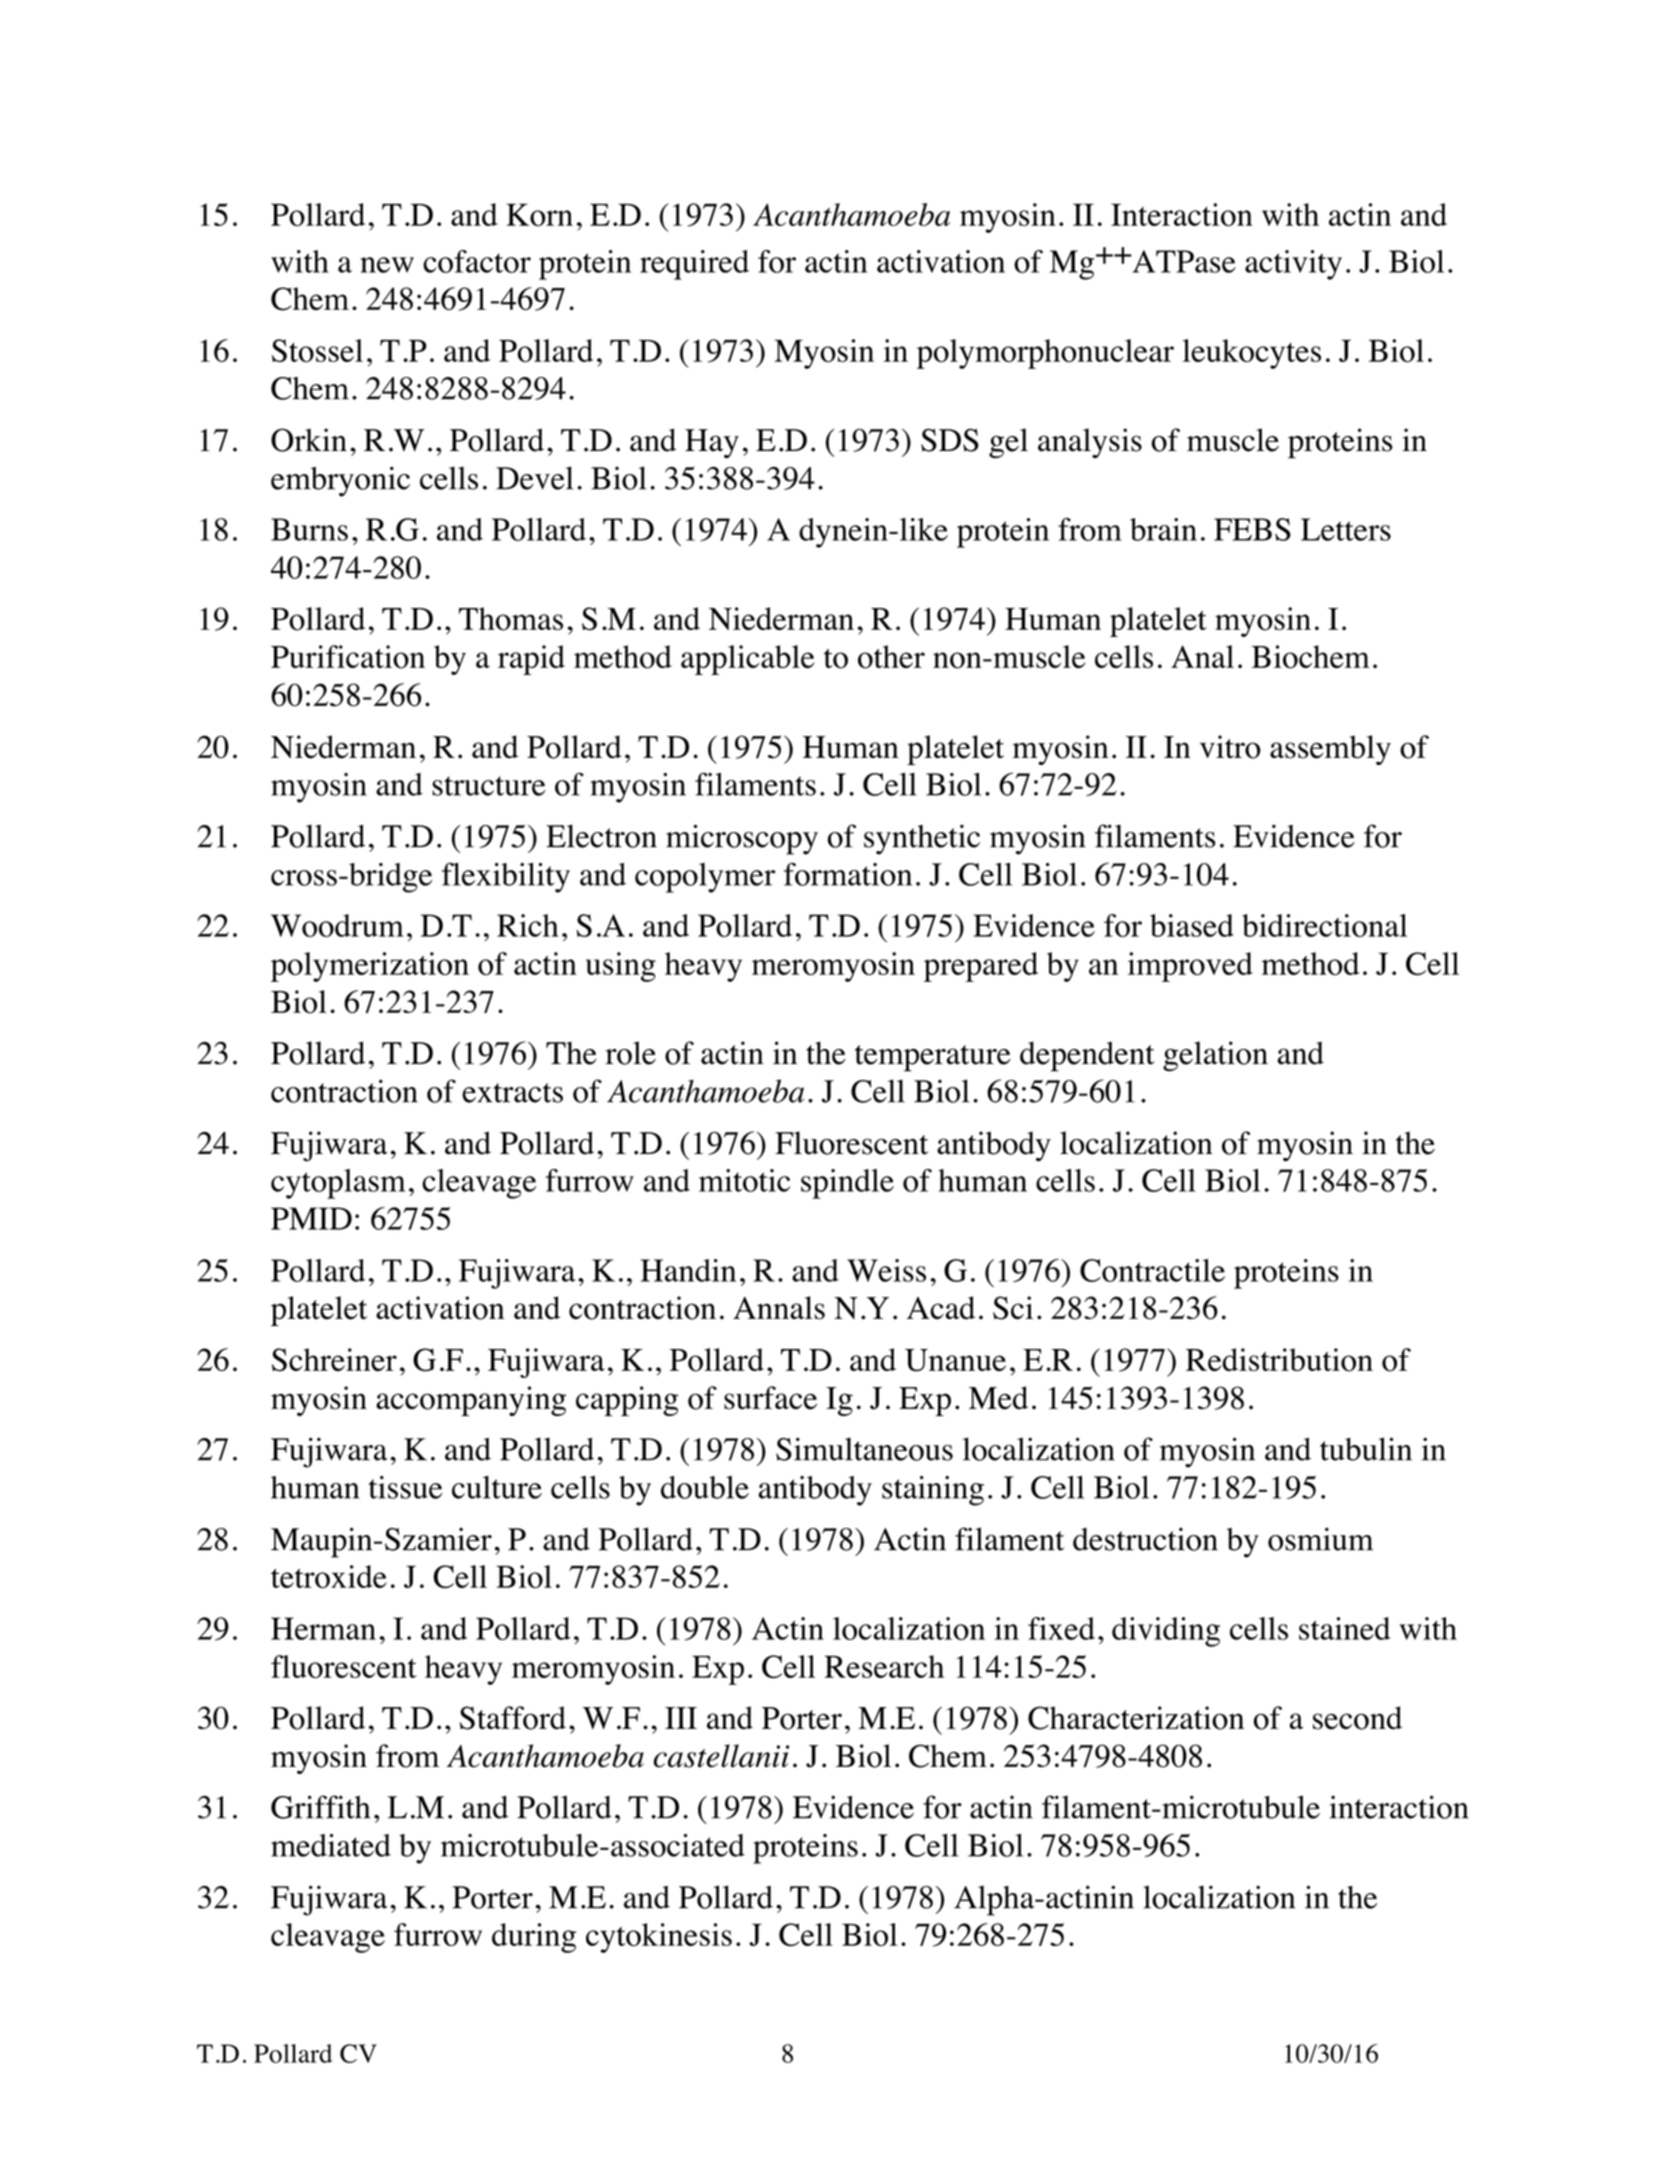 Image resolution: width=1675 pixels, height=2168 pixels. I want to click on activity, so click(1293, 265).
